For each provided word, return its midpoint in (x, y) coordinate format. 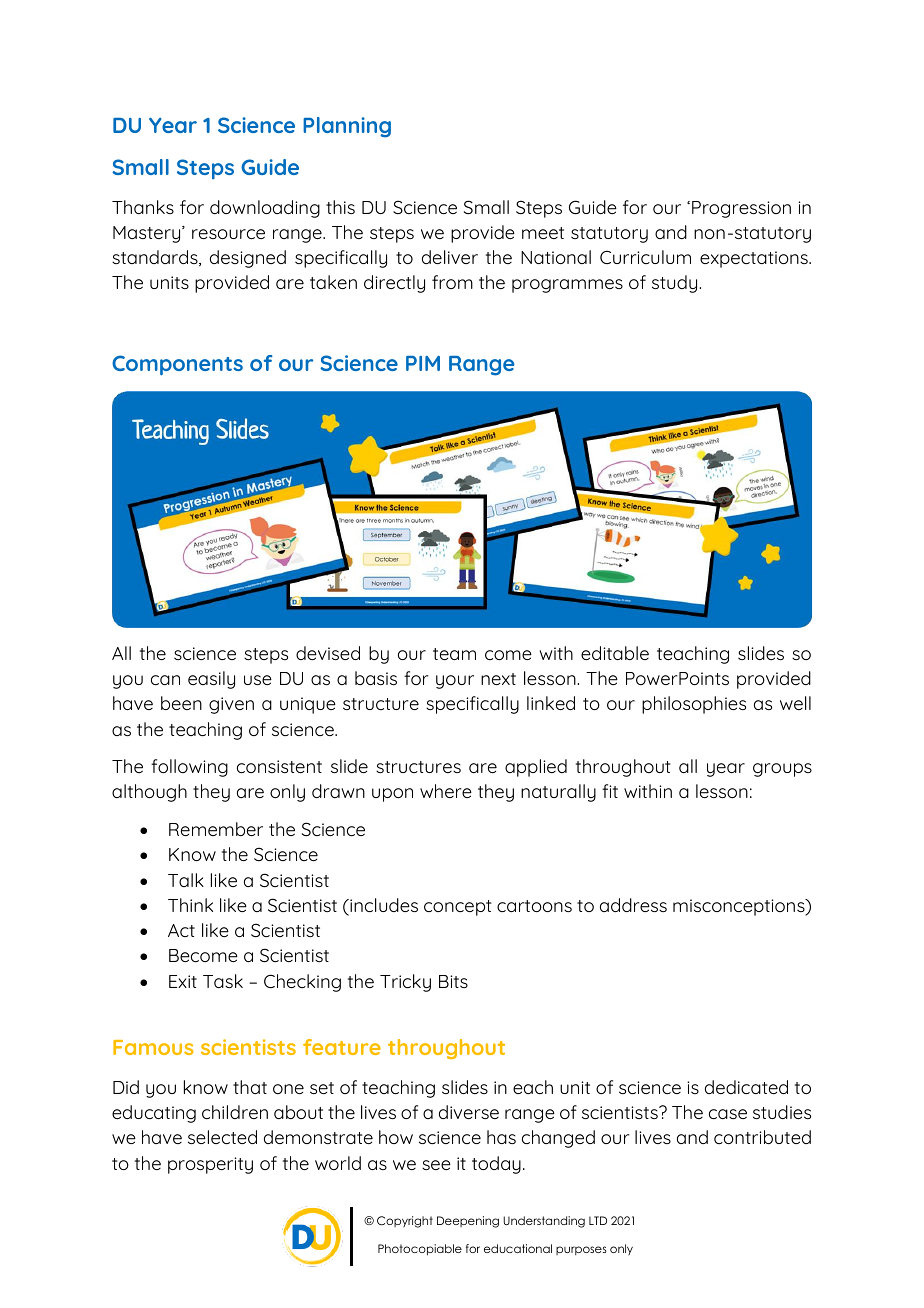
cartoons (534, 906)
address (633, 905)
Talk (186, 880)
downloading (265, 209)
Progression (741, 209)
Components (177, 365)
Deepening (468, 1222)
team (454, 654)
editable (615, 653)
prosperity (210, 1165)
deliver (450, 257)
